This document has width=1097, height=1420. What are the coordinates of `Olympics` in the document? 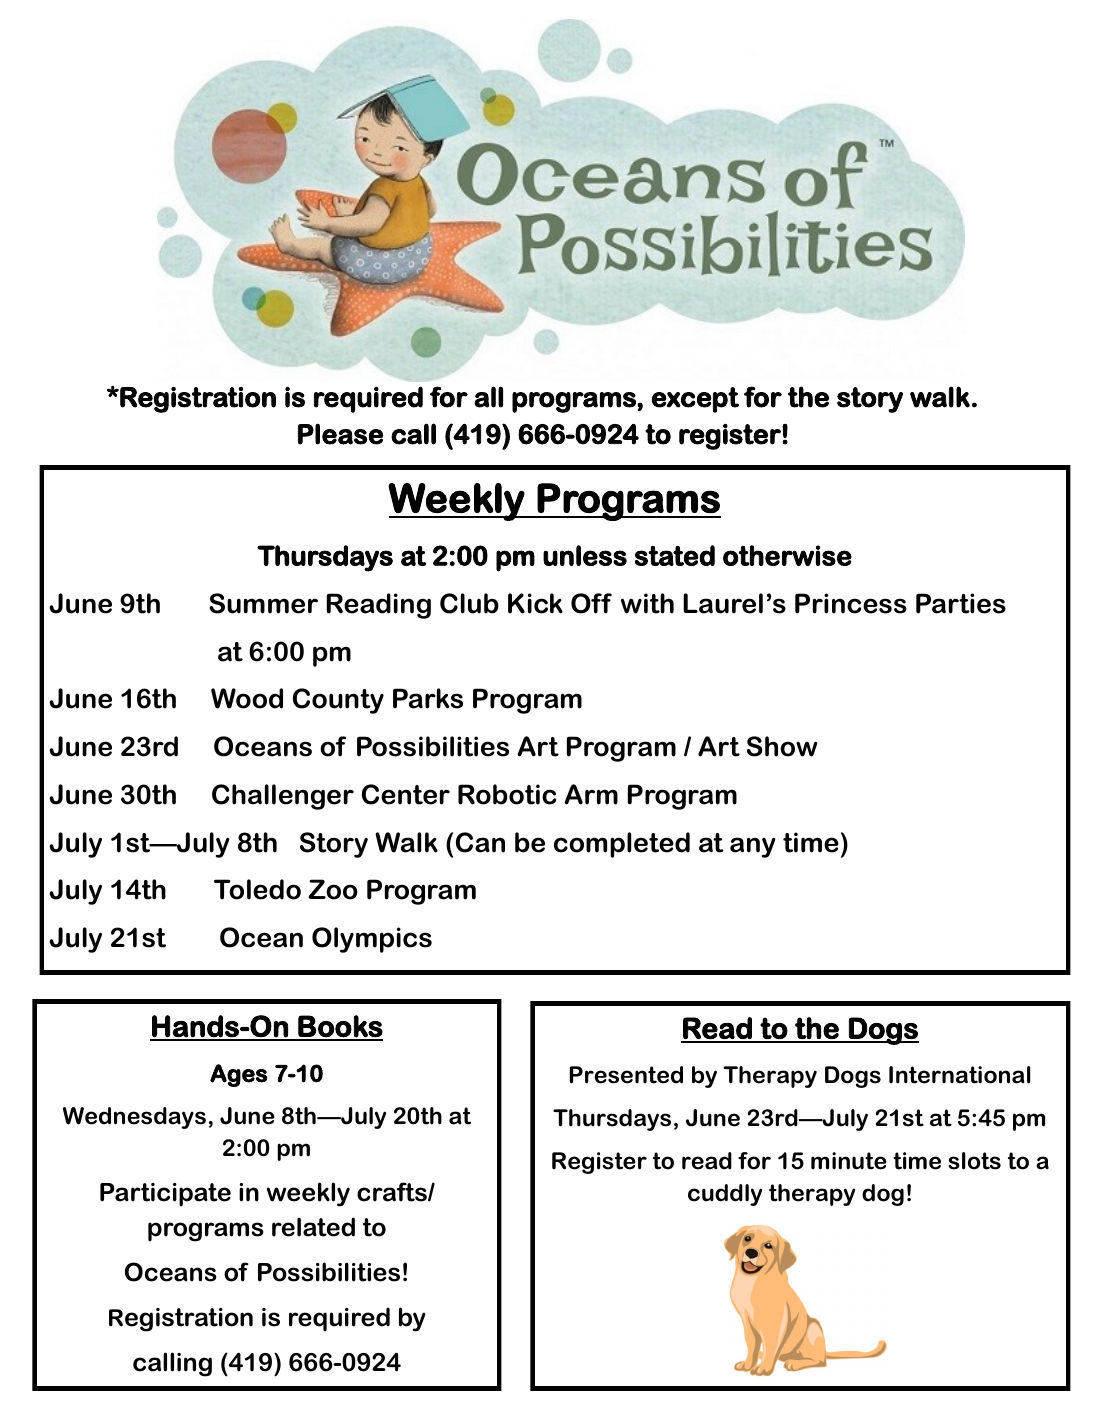 It's located at (372, 940).
